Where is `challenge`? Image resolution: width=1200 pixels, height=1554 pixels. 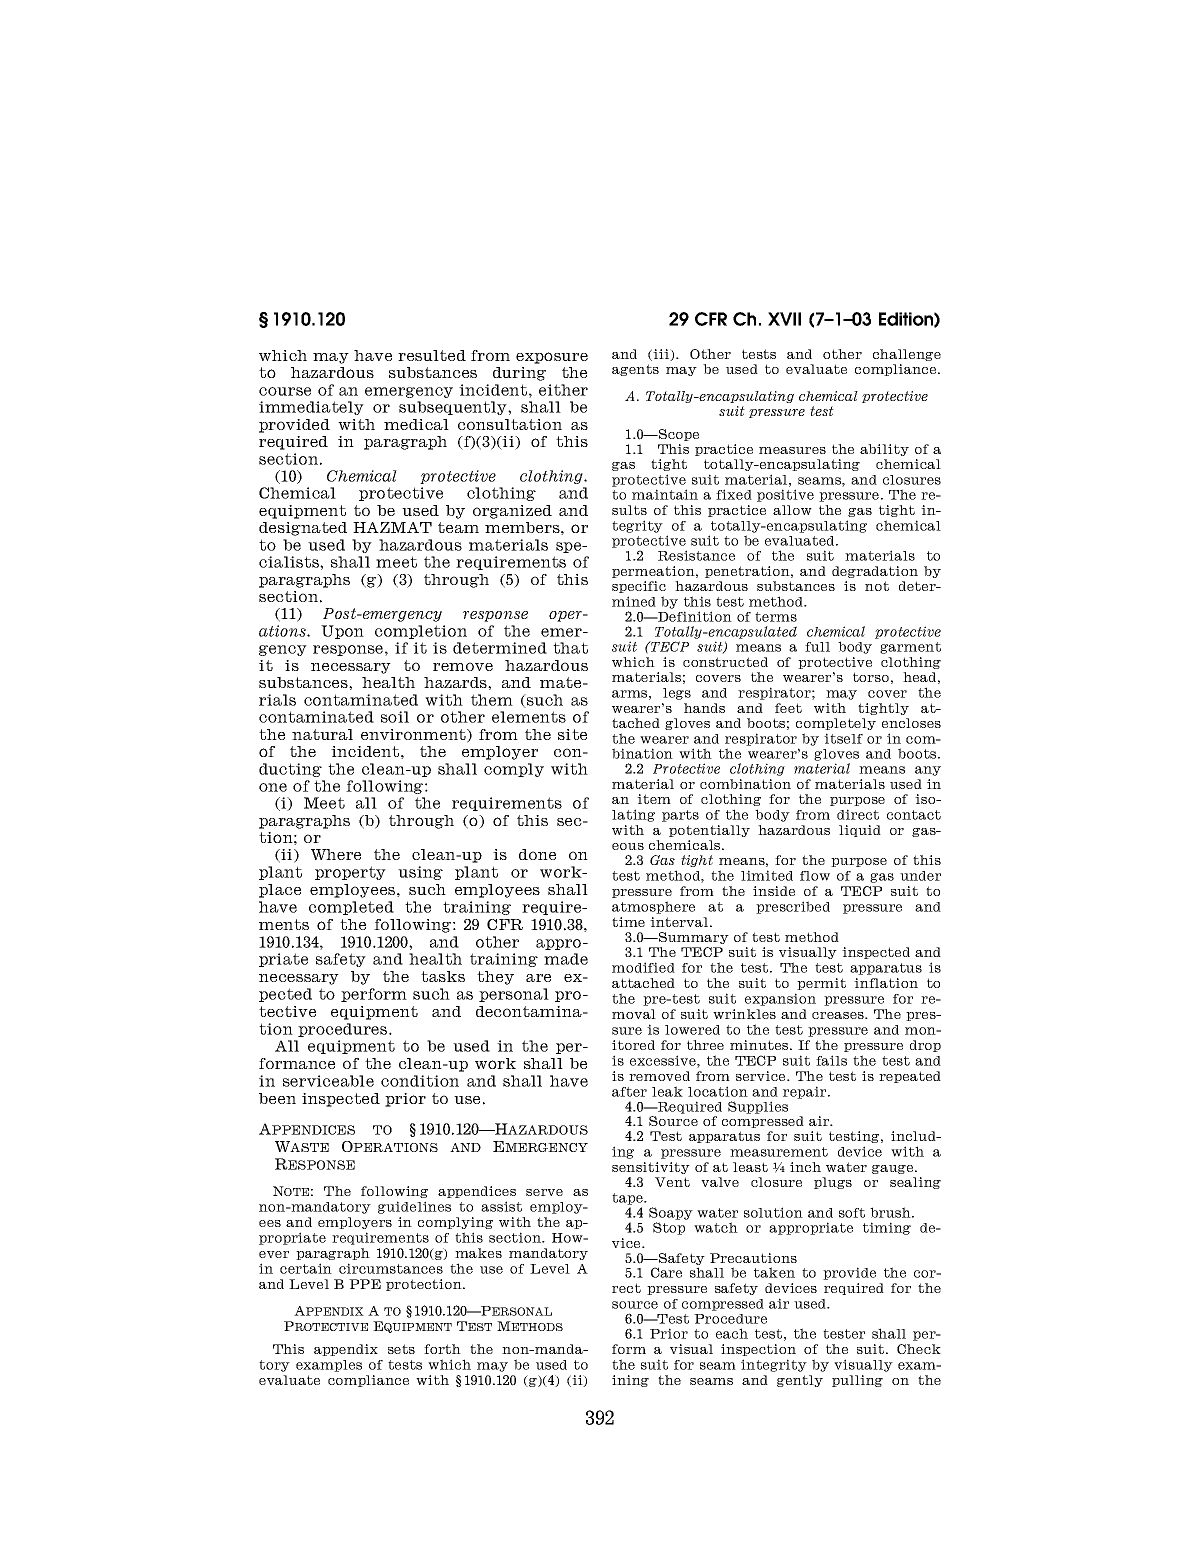
challenge is located at coordinates (907, 355).
